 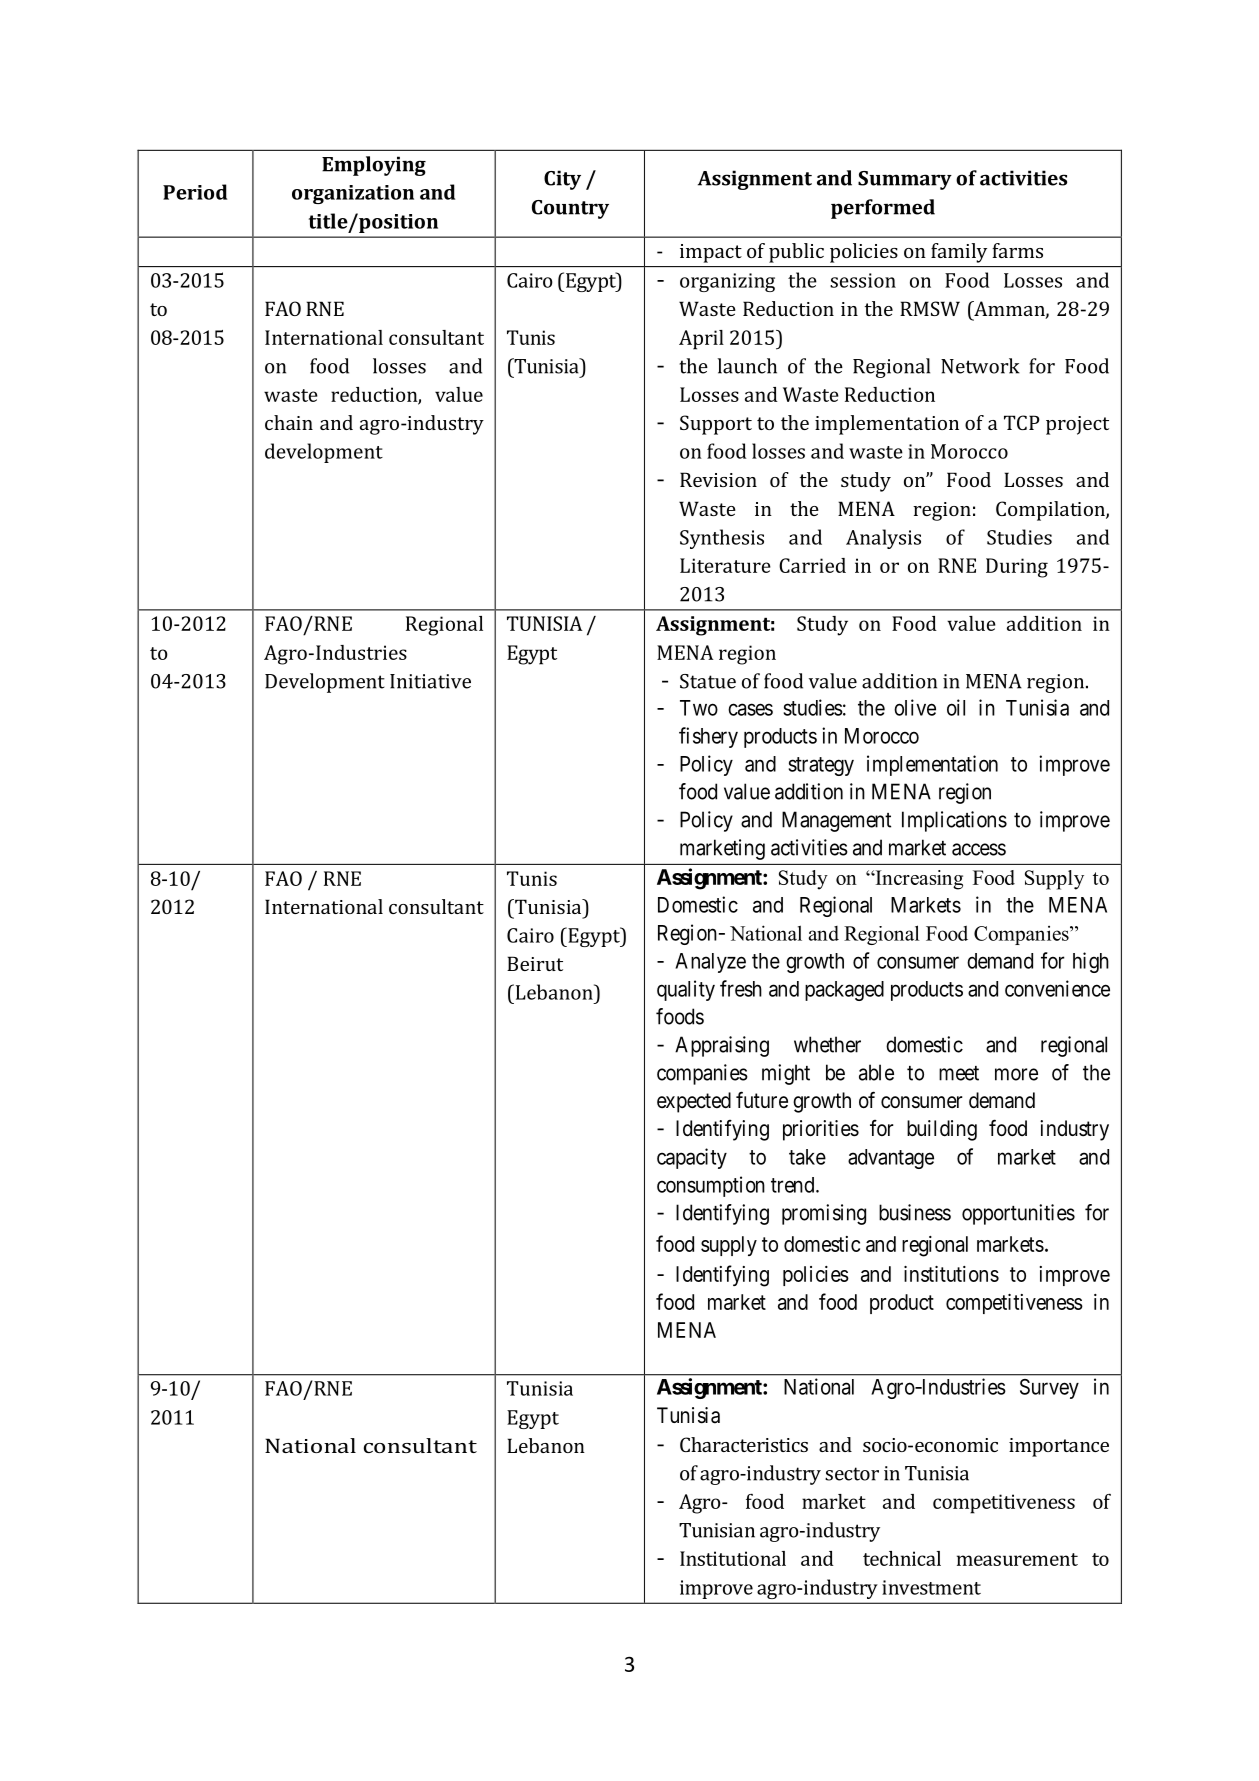 What do you see at coordinates (744, 1444) in the page?
I see `Characteristics` at bounding box center [744, 1444].
